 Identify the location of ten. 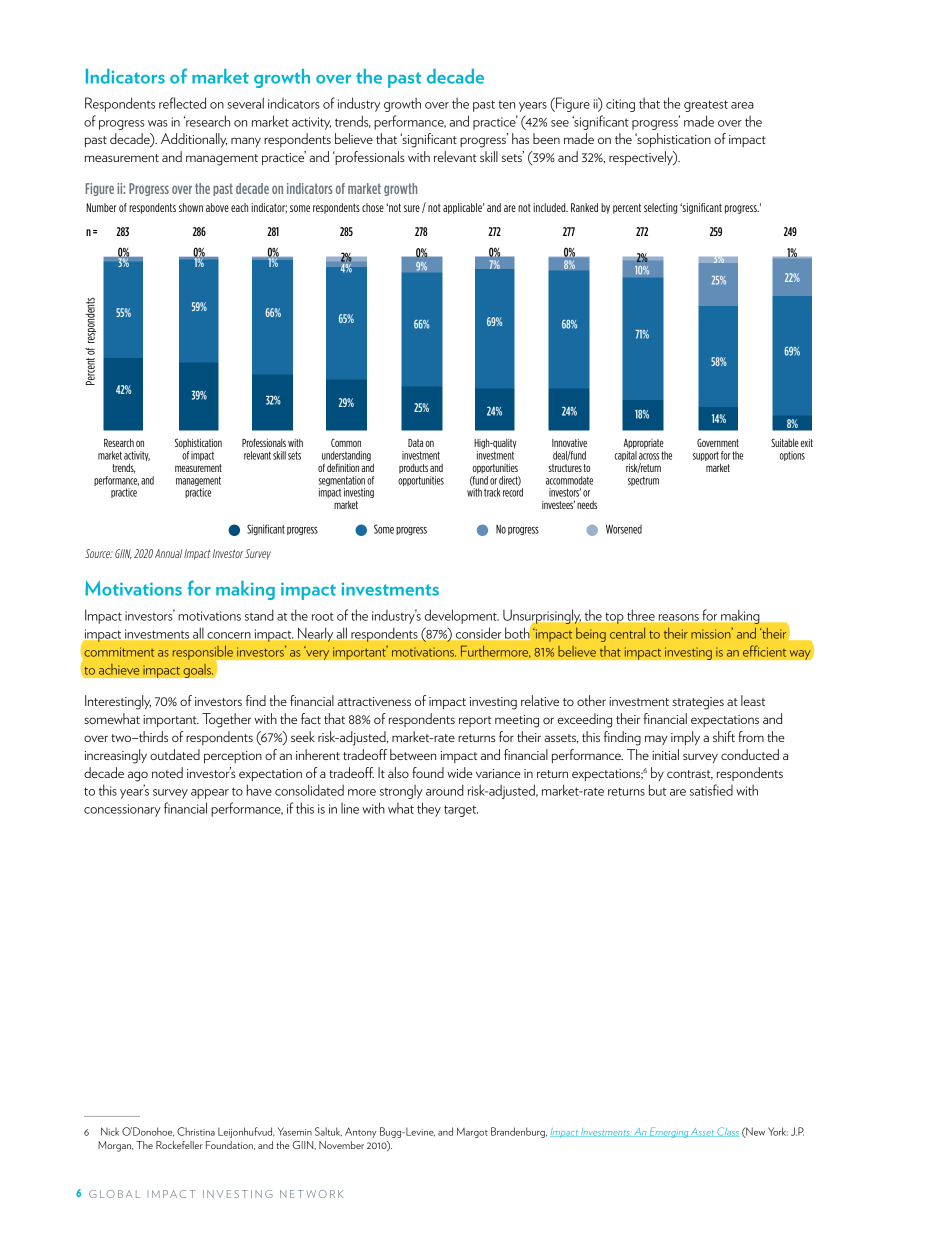
(507, 105).
